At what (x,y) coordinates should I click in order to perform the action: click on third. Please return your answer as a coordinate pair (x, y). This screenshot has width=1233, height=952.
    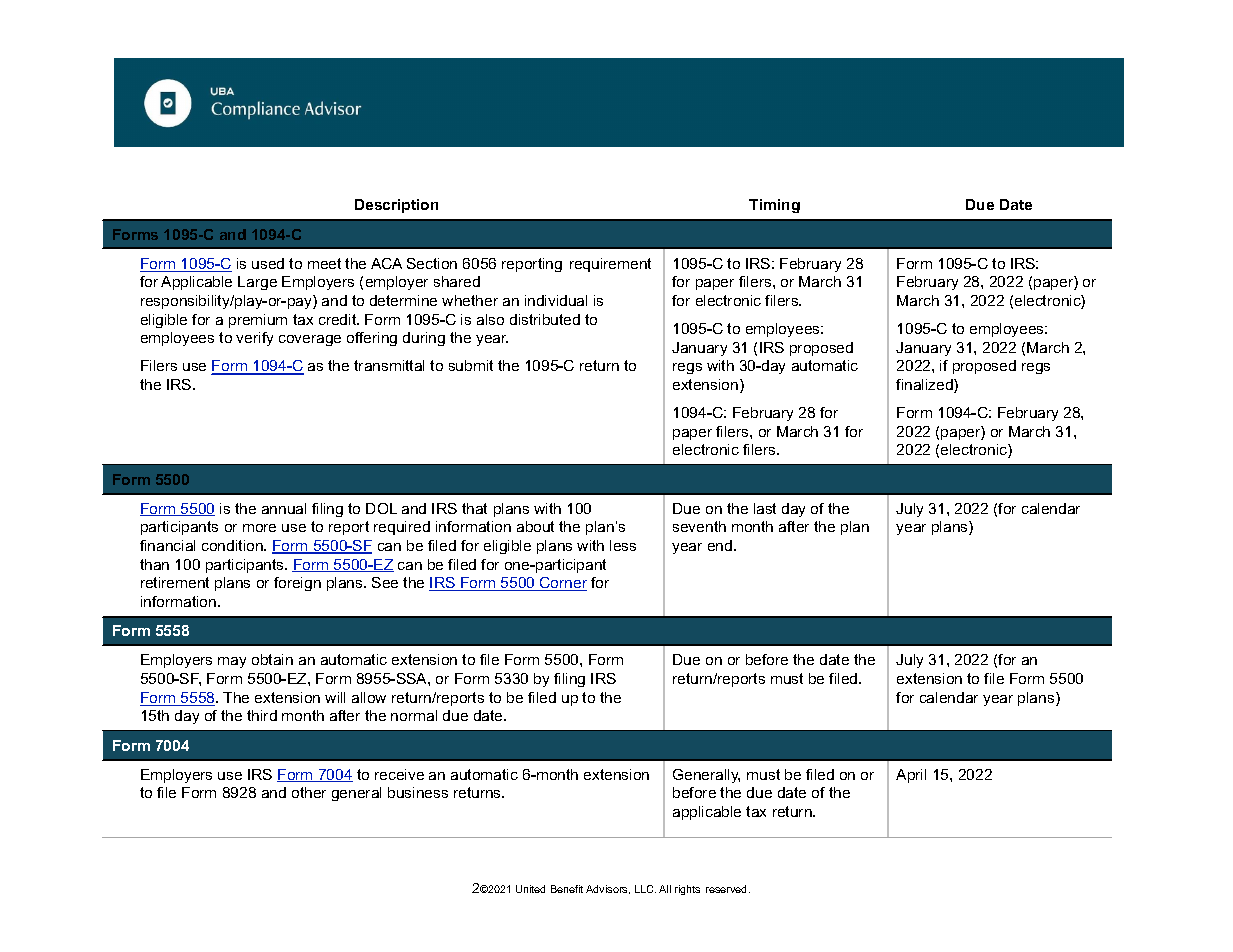
    Looking at the image, I should click on (262, 715).
